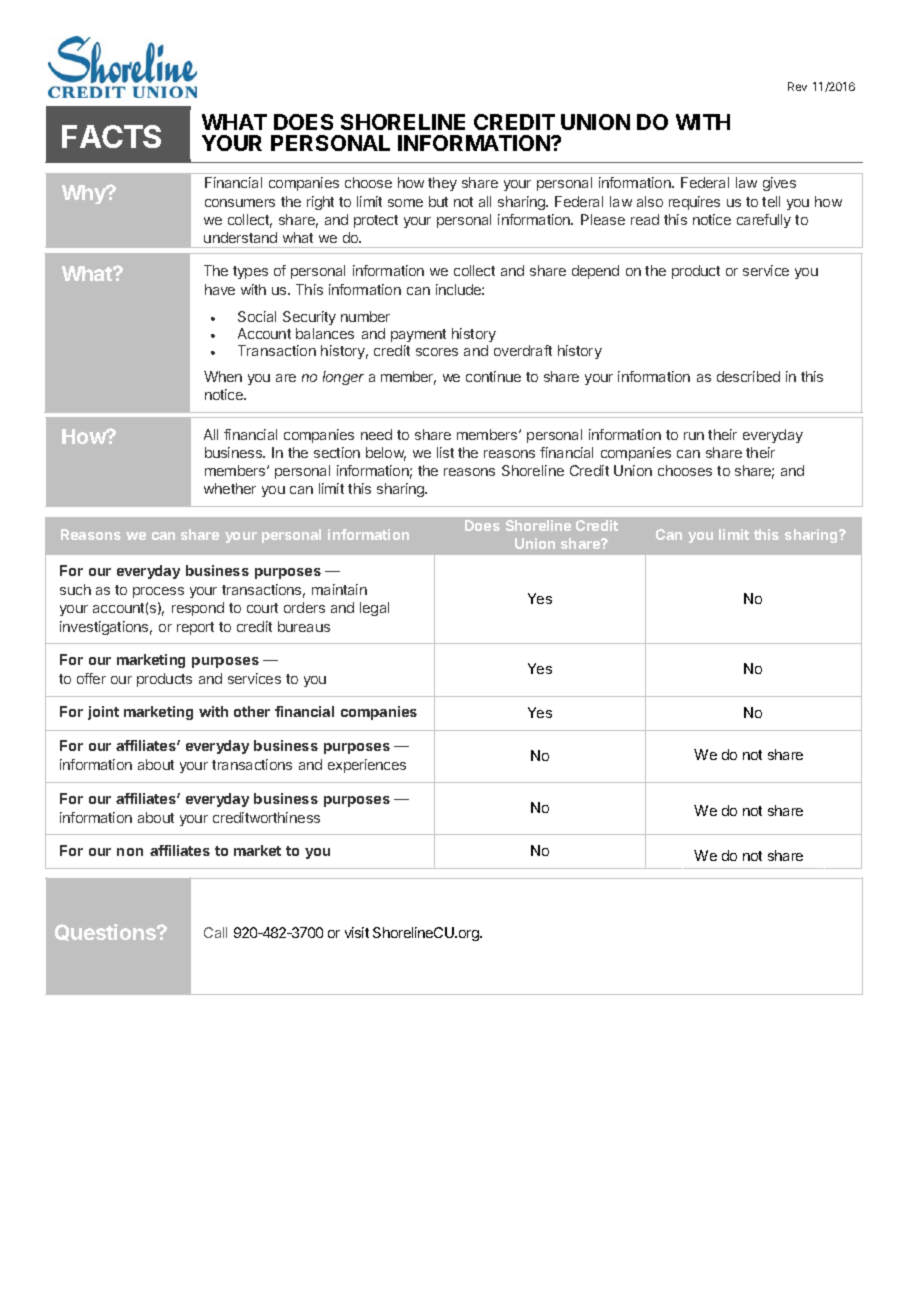  I want to click on legal, so click(374, 609).
